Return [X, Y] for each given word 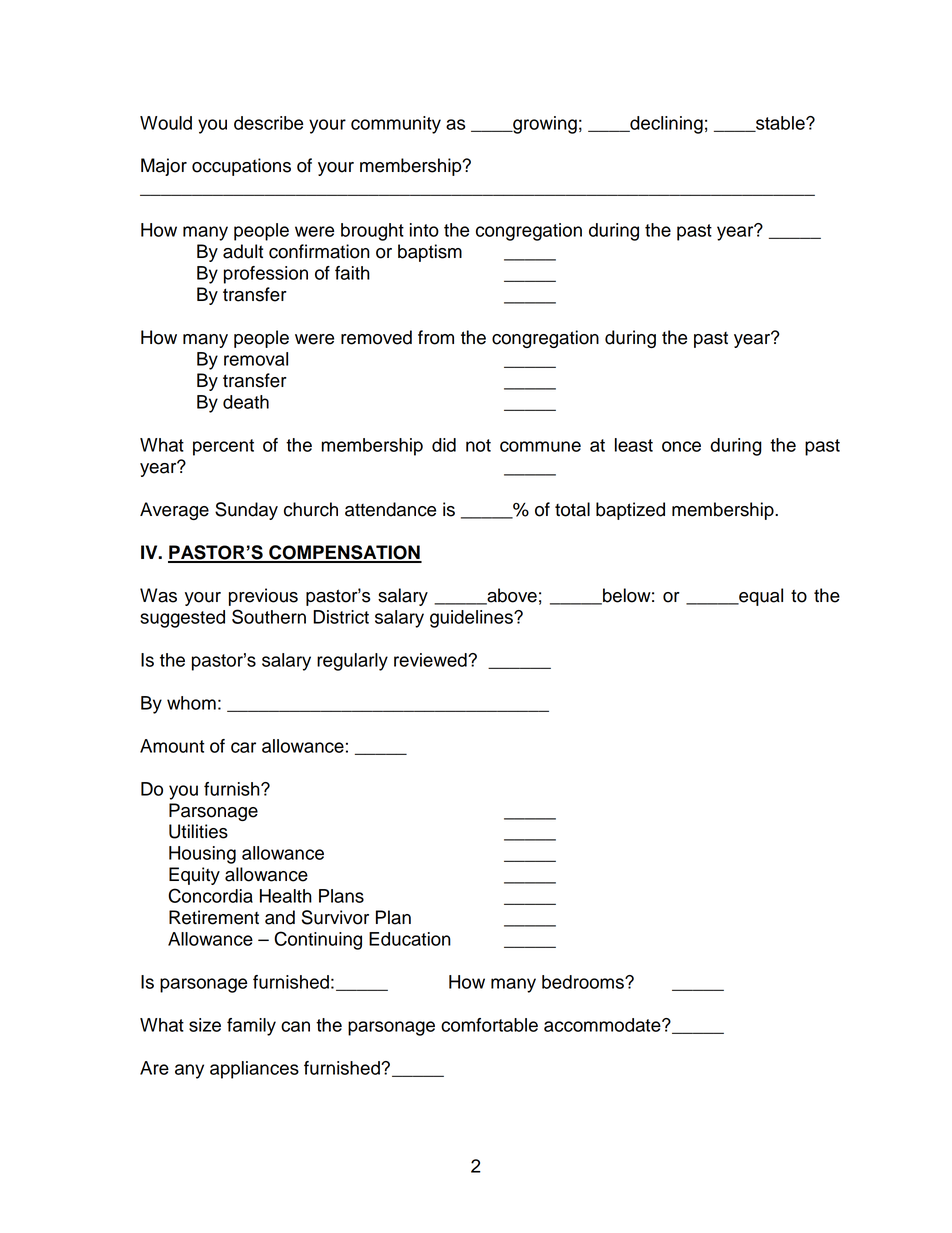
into [424, 230]
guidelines [472, 619]
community [396, 125]
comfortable [489, 1025]
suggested [182, 619]
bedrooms [584, 982]
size [205, 1025]
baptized [630, 511]
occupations [241, 167]
